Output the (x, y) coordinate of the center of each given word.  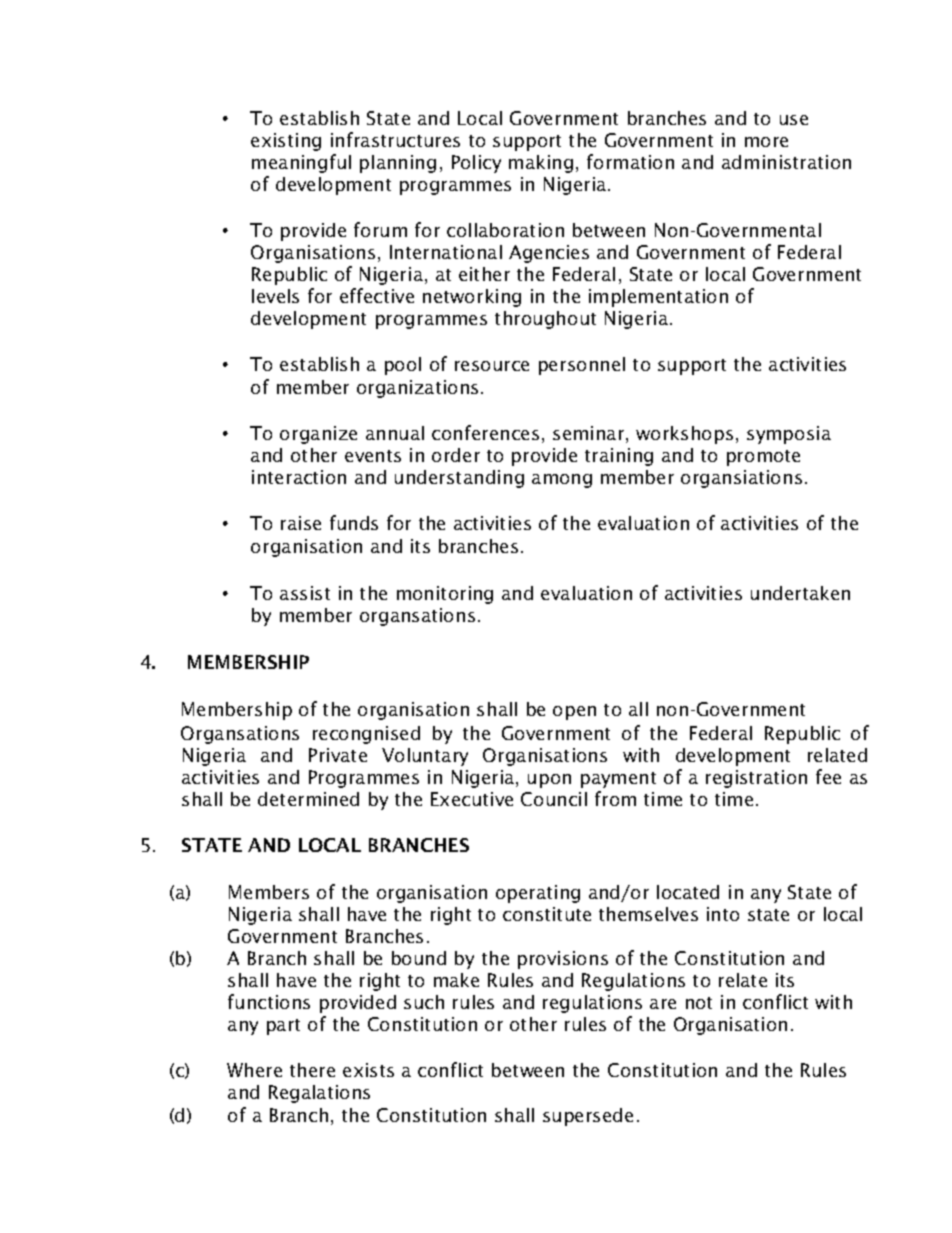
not (699, 1003)
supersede (588, 1117)
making (541, 164)
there (312, 1070)
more (766, 142)
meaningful (301, 163)
